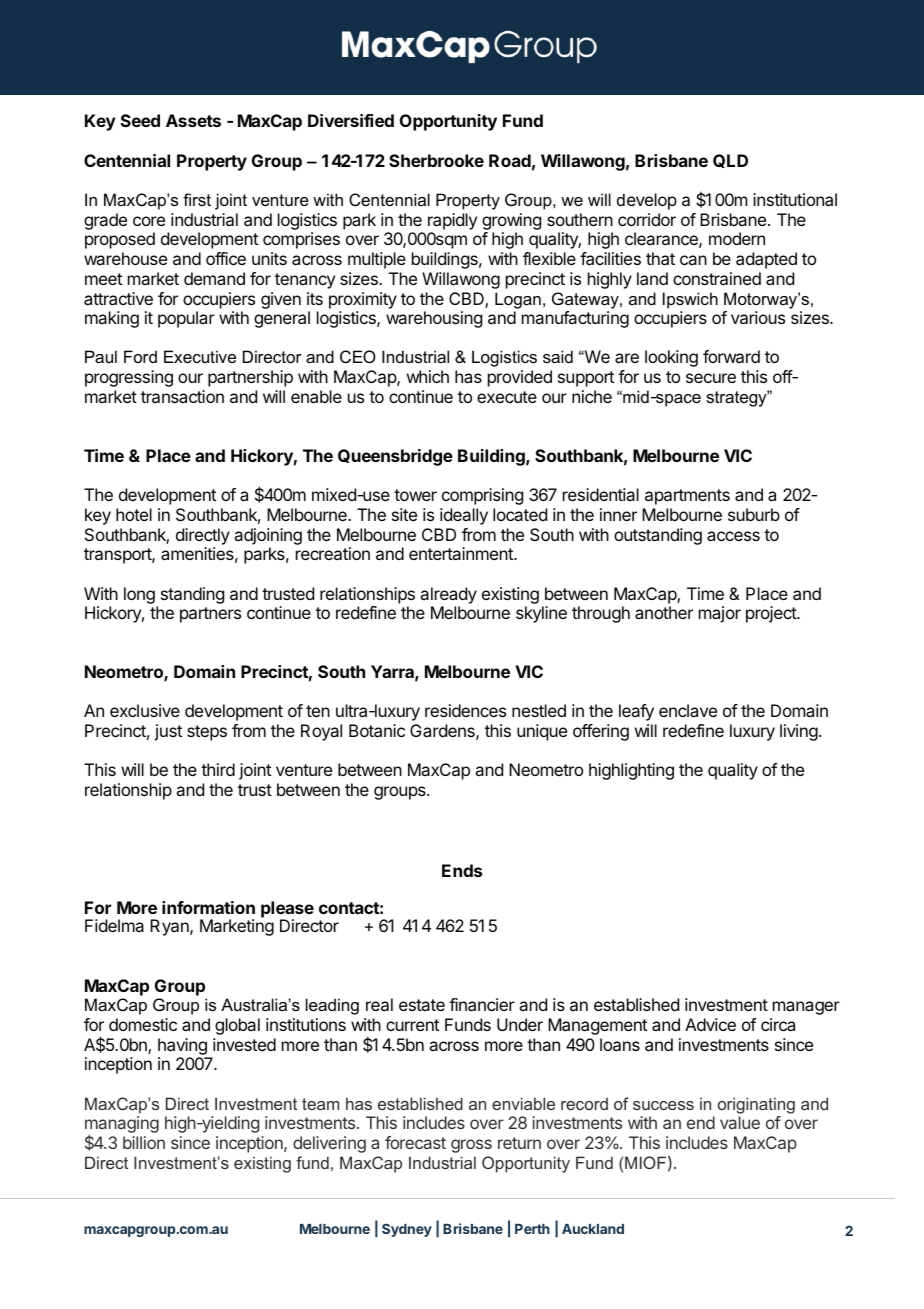 The image size is (924, 1309). Describe the element at coordinates (465, 710) in the image. I see `residences` at that location.
